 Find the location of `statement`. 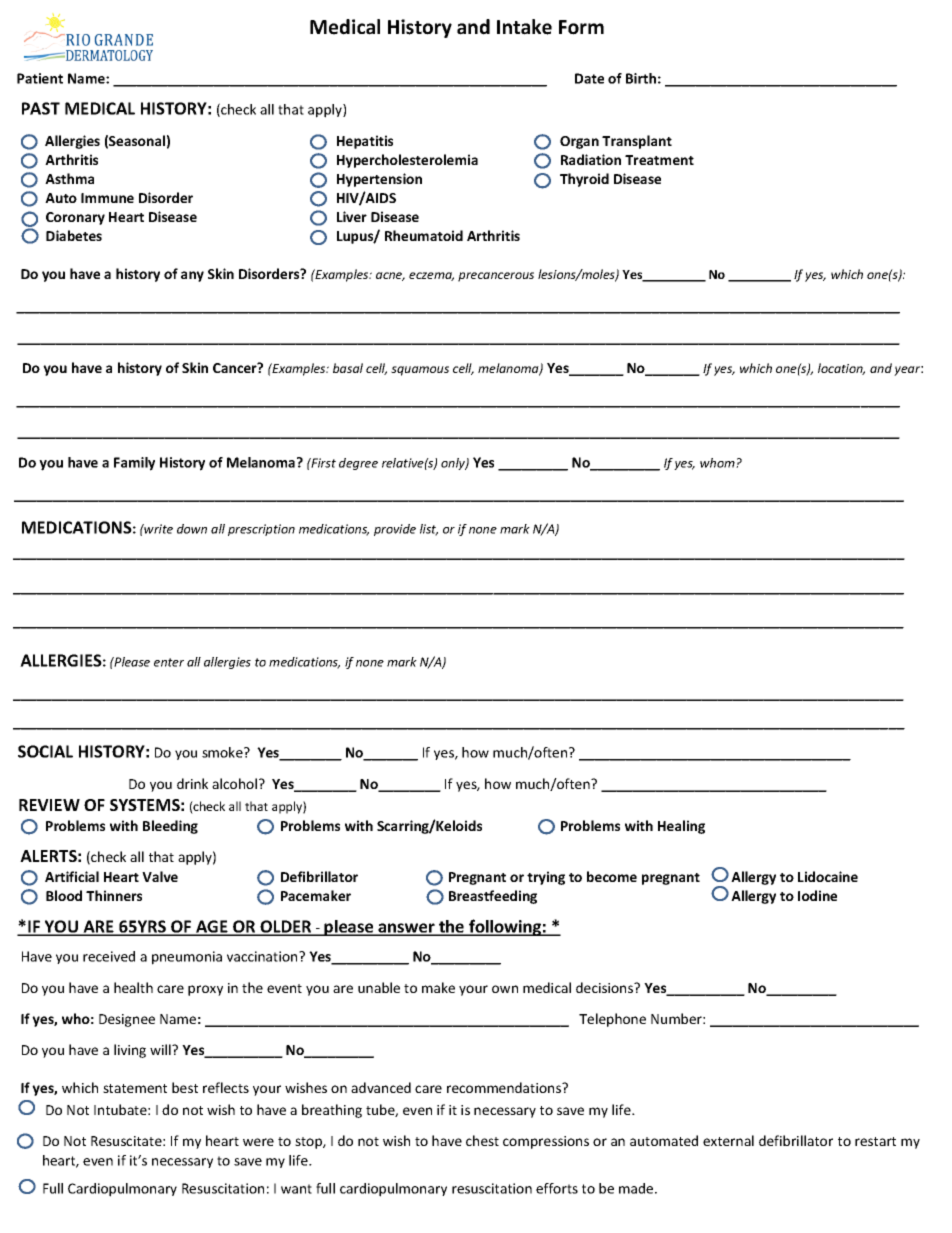

statement is located at coordinates (135, 1088).
